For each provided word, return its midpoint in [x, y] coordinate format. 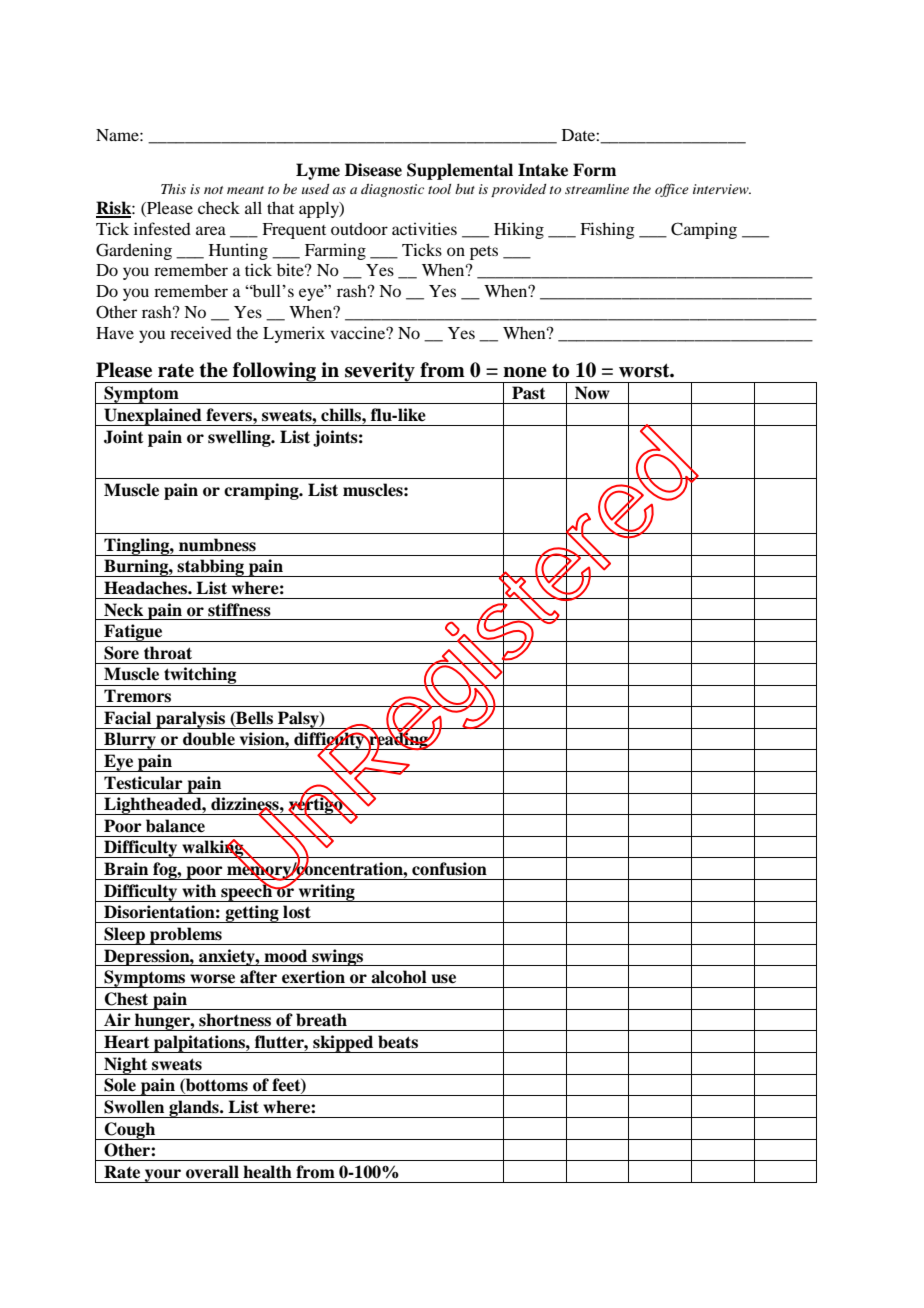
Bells [253, 718]
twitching [200, 676]
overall [212, 1172]
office [672, 190]
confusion [449, 869]
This [173, 189]
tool [439, 189]
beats [398, 1042]
